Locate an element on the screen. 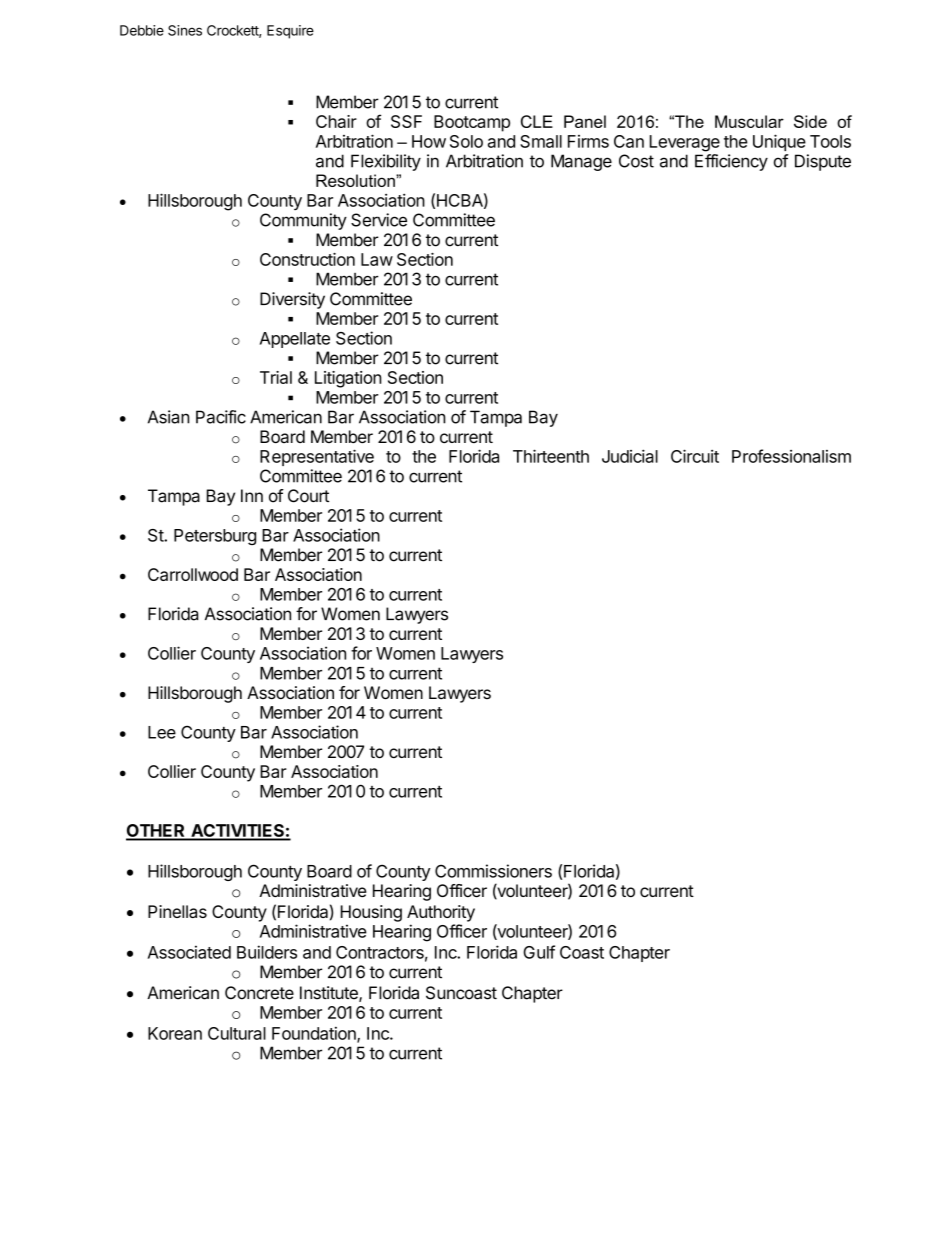 The image size is (952, 1233). Sines is located at coordinates (185, 30).
